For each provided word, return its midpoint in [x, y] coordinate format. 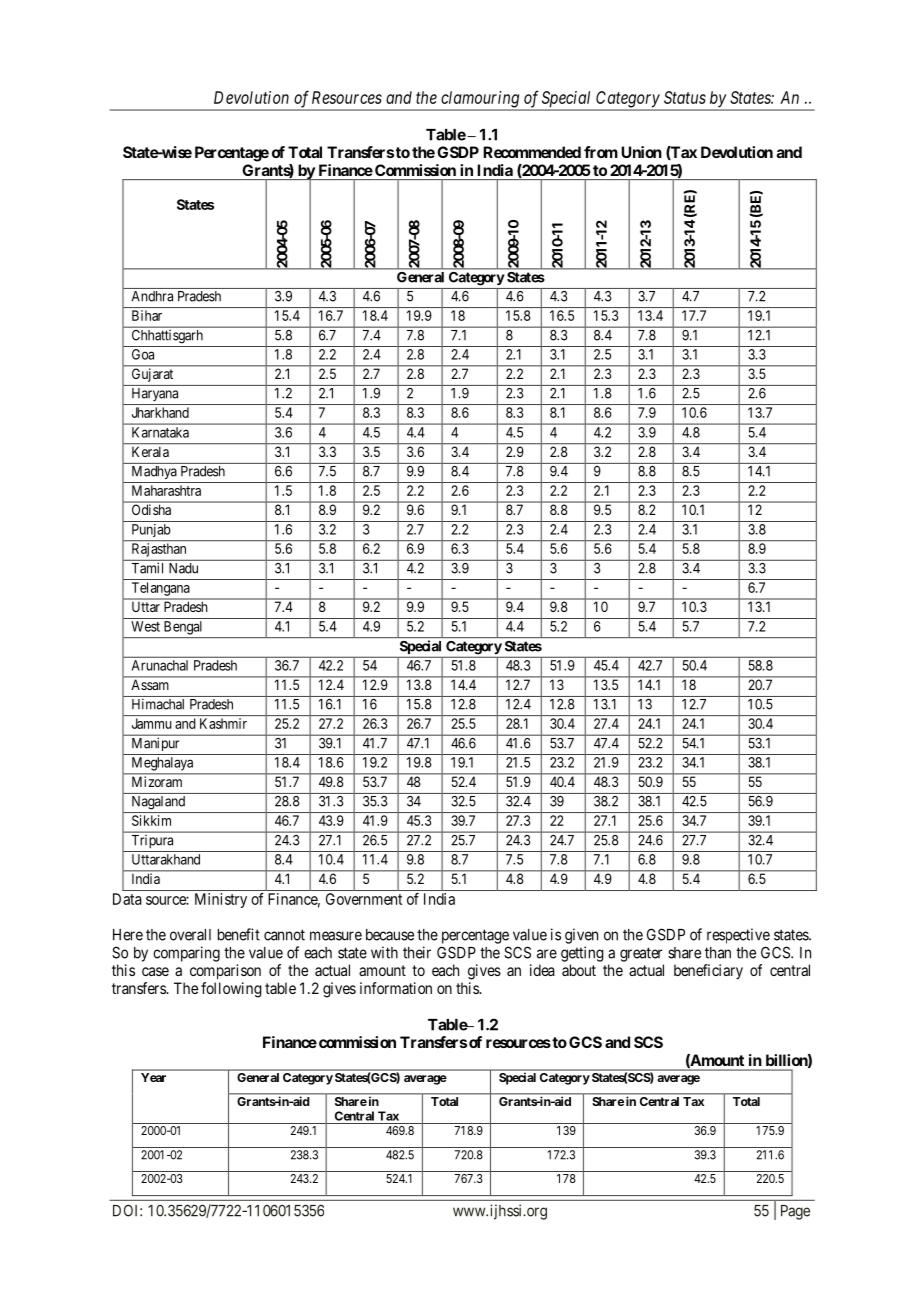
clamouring [480, 100]
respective [738, 936]
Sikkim [151, 820]
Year [153, 1077]
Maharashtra [166, 490]
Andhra [152, 296]
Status [685, 97]
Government [364, 899]
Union [641, 152]
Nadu [183, 568]
